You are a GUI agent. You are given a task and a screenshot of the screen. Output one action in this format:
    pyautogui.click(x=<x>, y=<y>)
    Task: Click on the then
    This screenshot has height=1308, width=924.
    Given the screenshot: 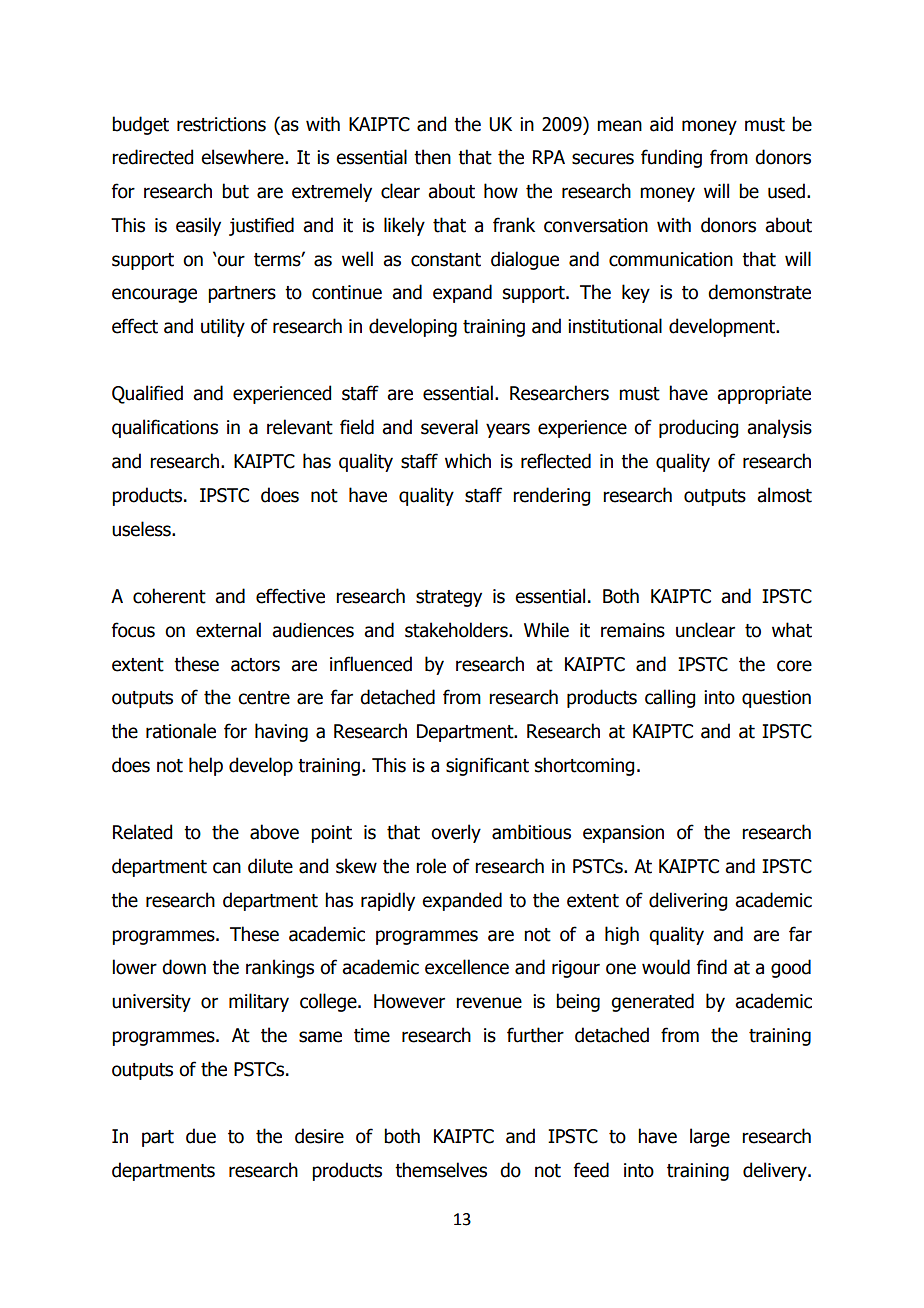 What is the action you would take?
    pyautogui.click(x=432, y=157)
